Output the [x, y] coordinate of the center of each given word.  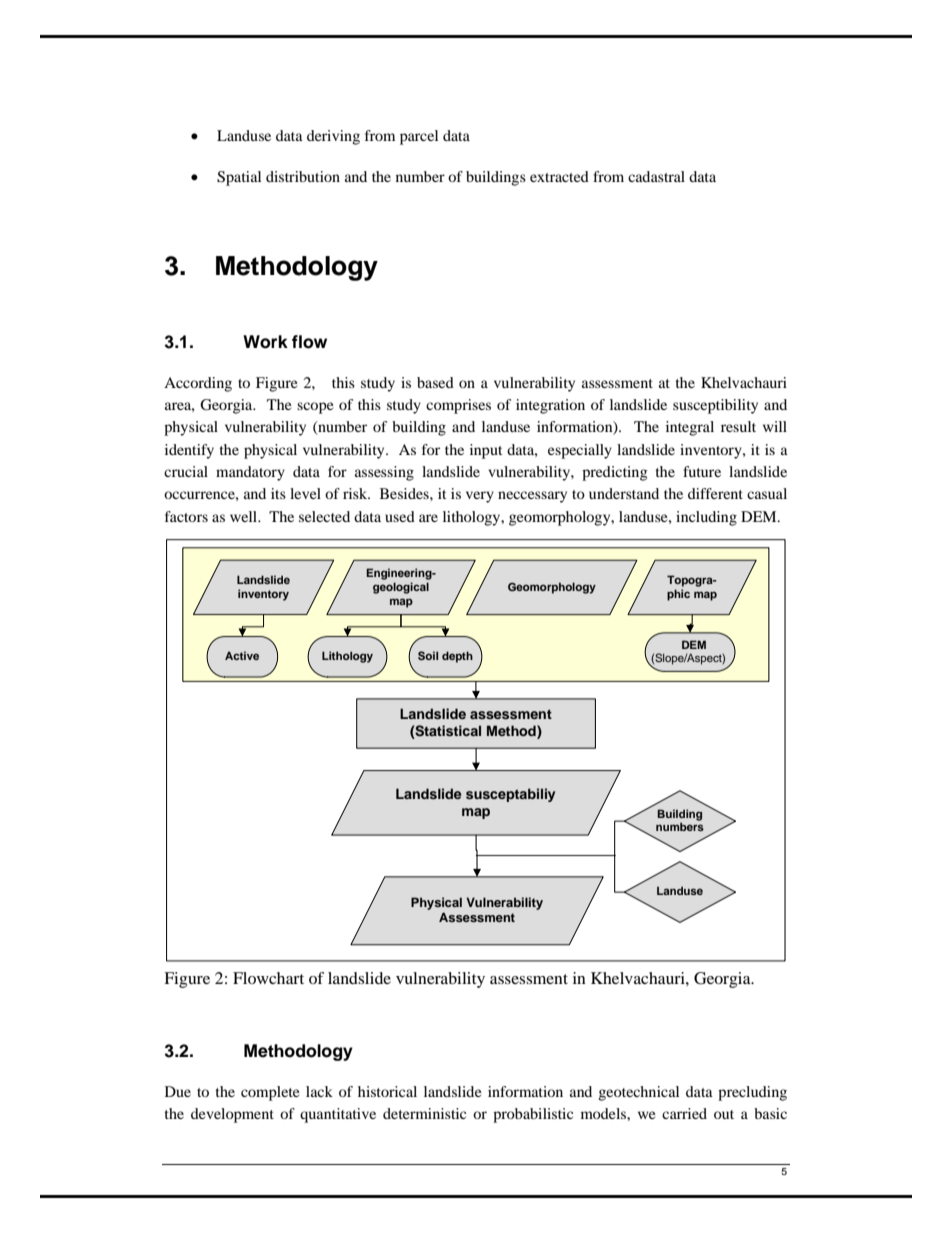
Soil [428, 656]
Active [242, 655]
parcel [419, 137]
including [706, 518]
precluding [752, 1093]
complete [270, 1093]
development [232, 1115]
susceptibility [715, 406]
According [198, 384]
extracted [559, 176]
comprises [458, 406]
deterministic [424, 1113]
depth [457, 657]
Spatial [239, 178]
